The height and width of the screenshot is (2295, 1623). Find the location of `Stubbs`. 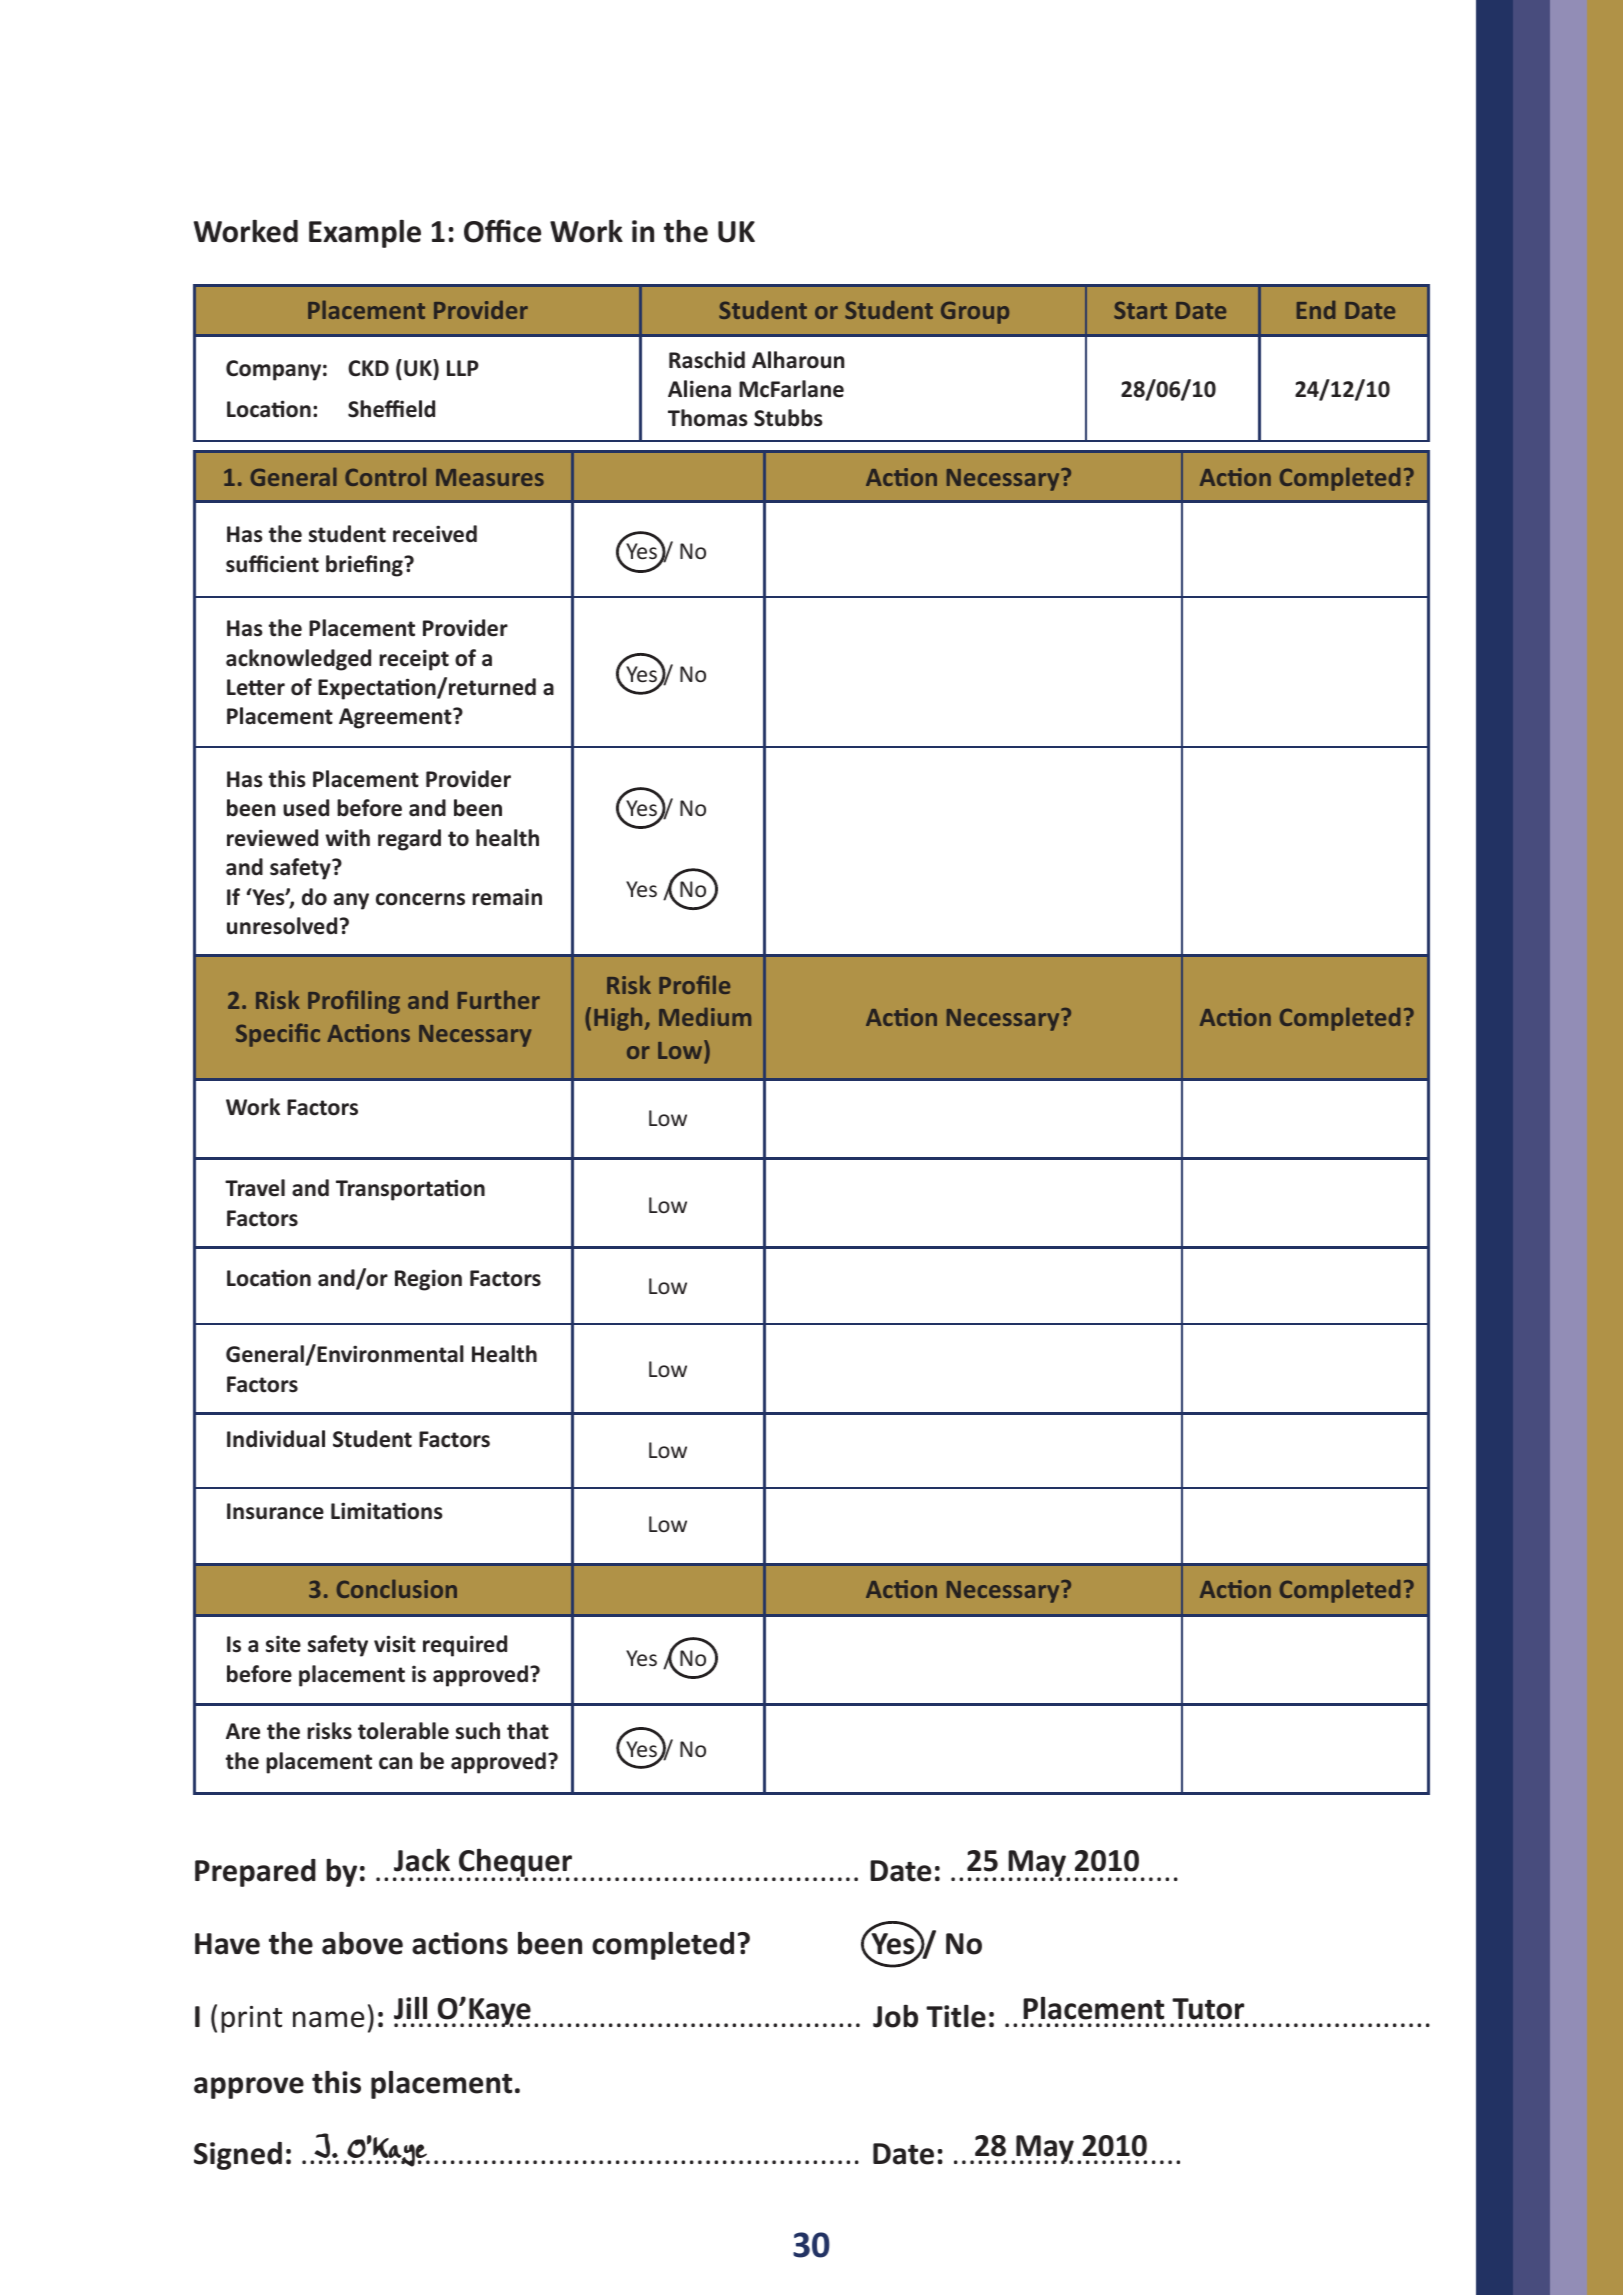

Stubbs is located at coordinates (788, 418).
